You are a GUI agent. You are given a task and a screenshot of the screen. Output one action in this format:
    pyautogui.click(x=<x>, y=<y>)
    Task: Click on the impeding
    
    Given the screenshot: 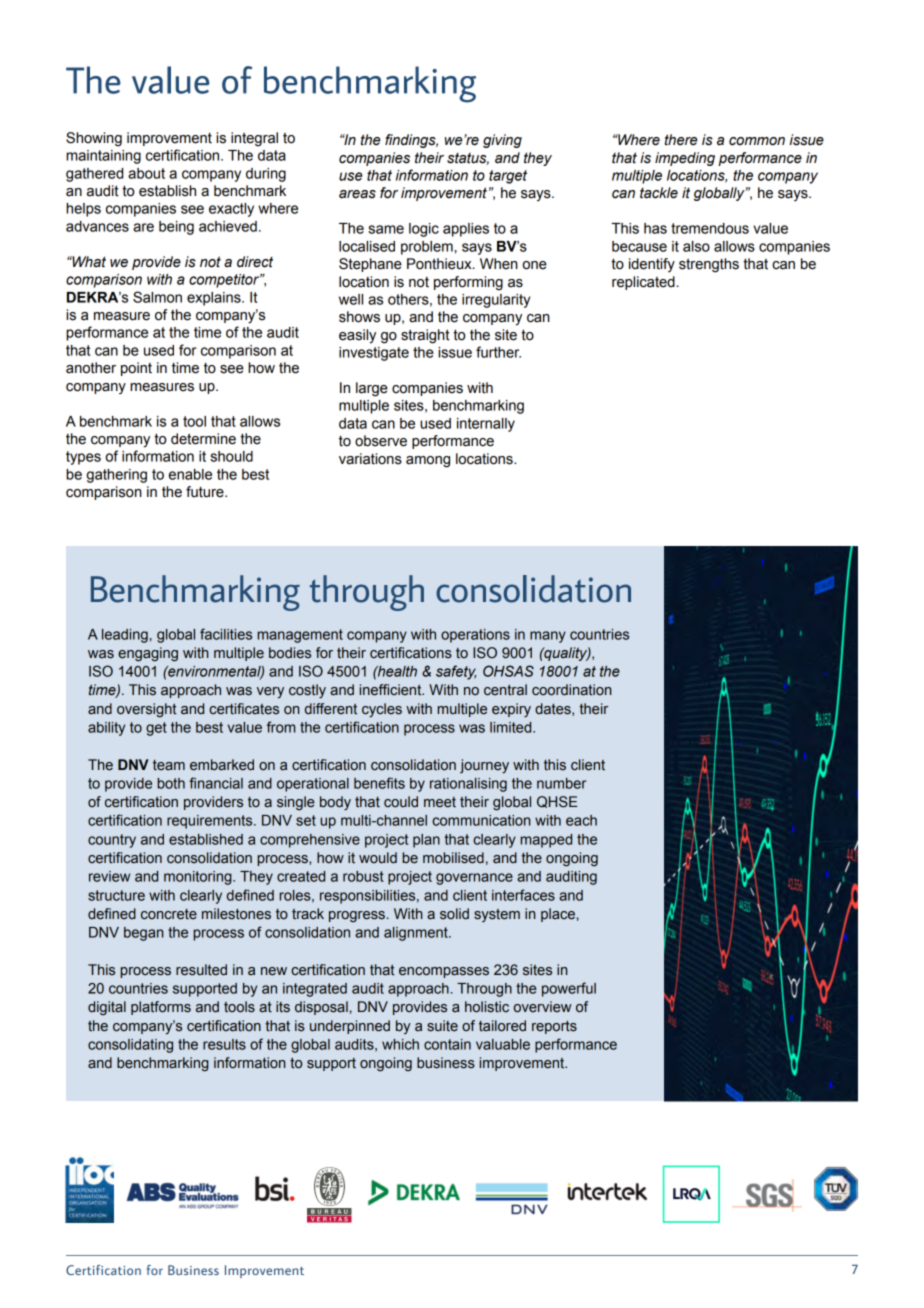 What is the action you would take?
    pyautogui.click(x=685, y=159)
